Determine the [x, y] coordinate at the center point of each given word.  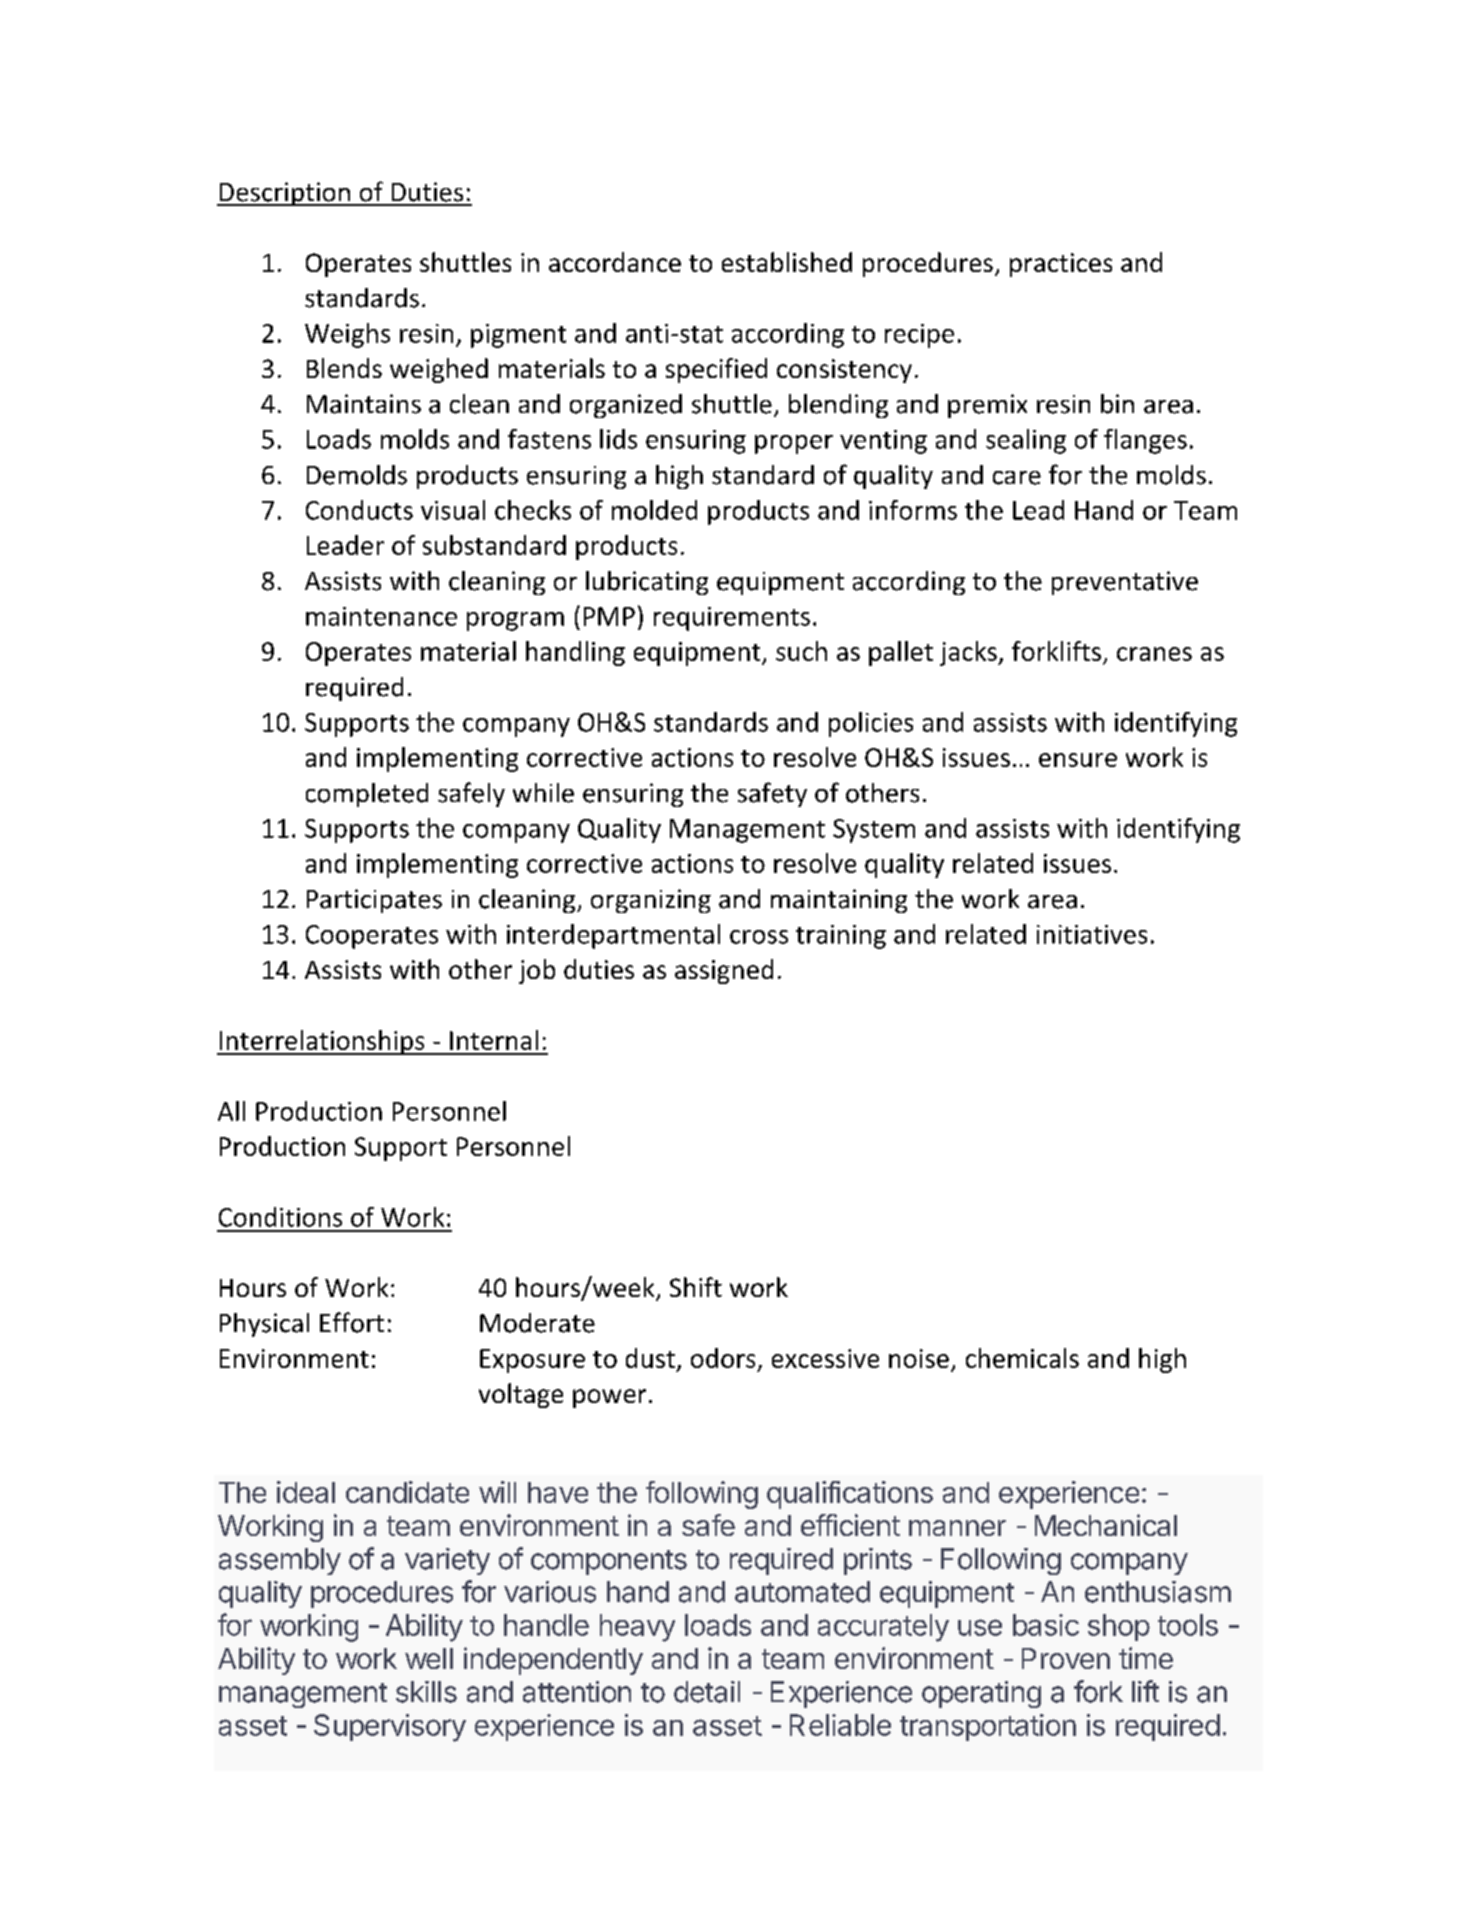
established [787, 262]
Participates [374, 901]
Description [284, 194]
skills [426, 1692]
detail [707, 1692]
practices [1061, 265]
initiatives [1092, 934]
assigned [724, 971]
